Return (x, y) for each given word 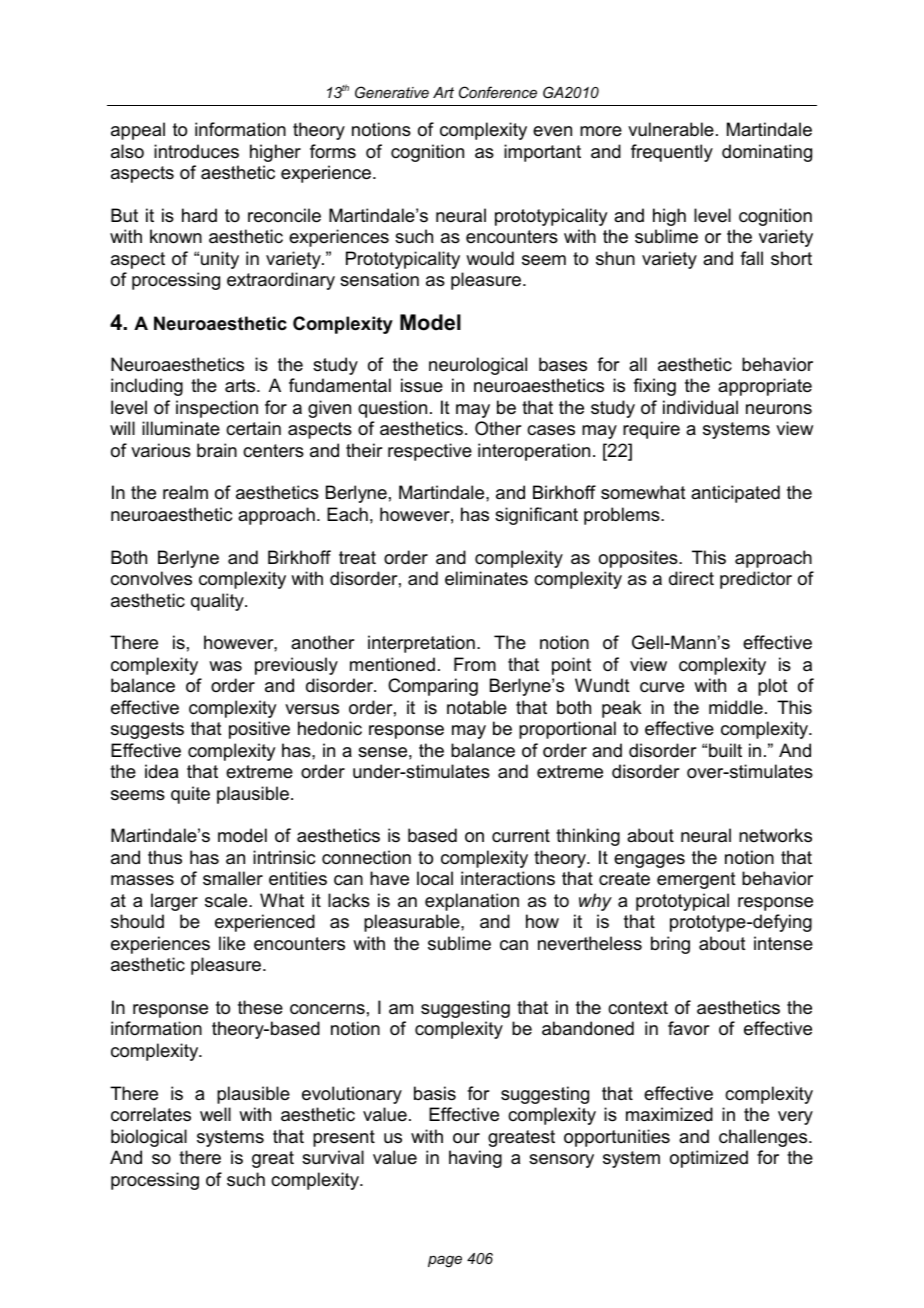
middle (736, 707)
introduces (196, 151)
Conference (498, 92)
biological (149, 1138)
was (225, 666)
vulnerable (671, 129)
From (475, 664)
